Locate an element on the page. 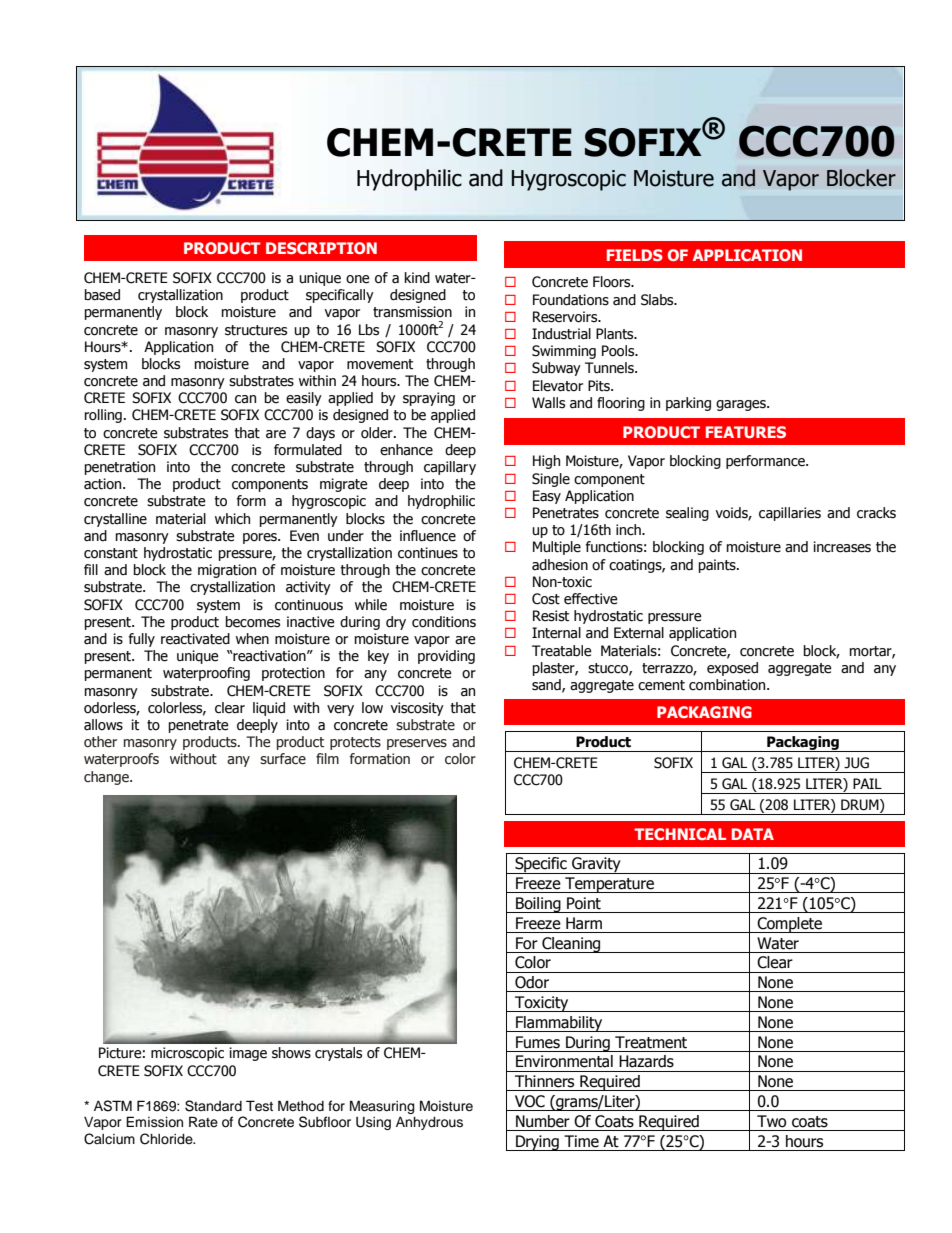  capillary is located at coordinates (450, 468).
